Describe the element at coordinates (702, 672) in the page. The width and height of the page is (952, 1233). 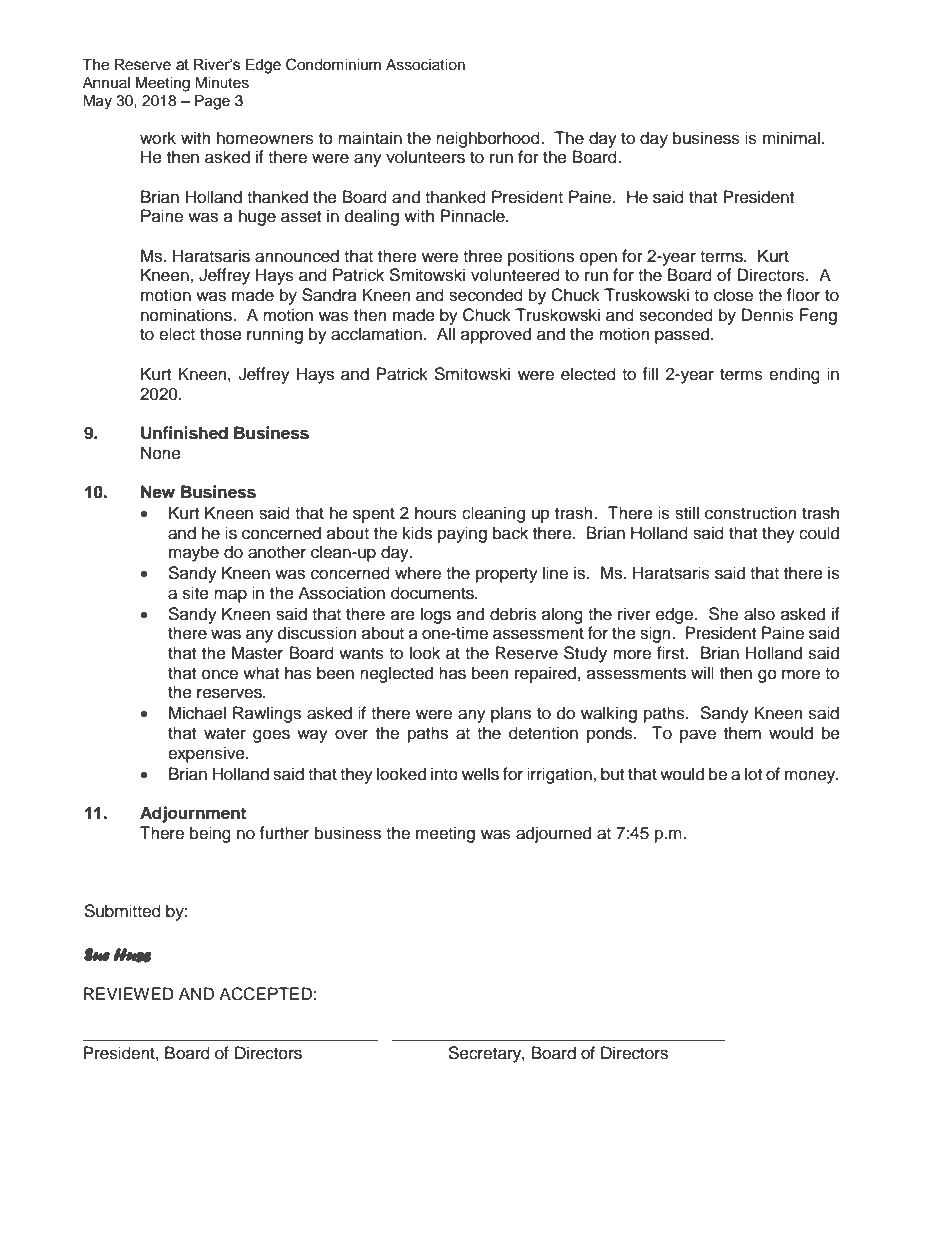
I see `will` at that location.
